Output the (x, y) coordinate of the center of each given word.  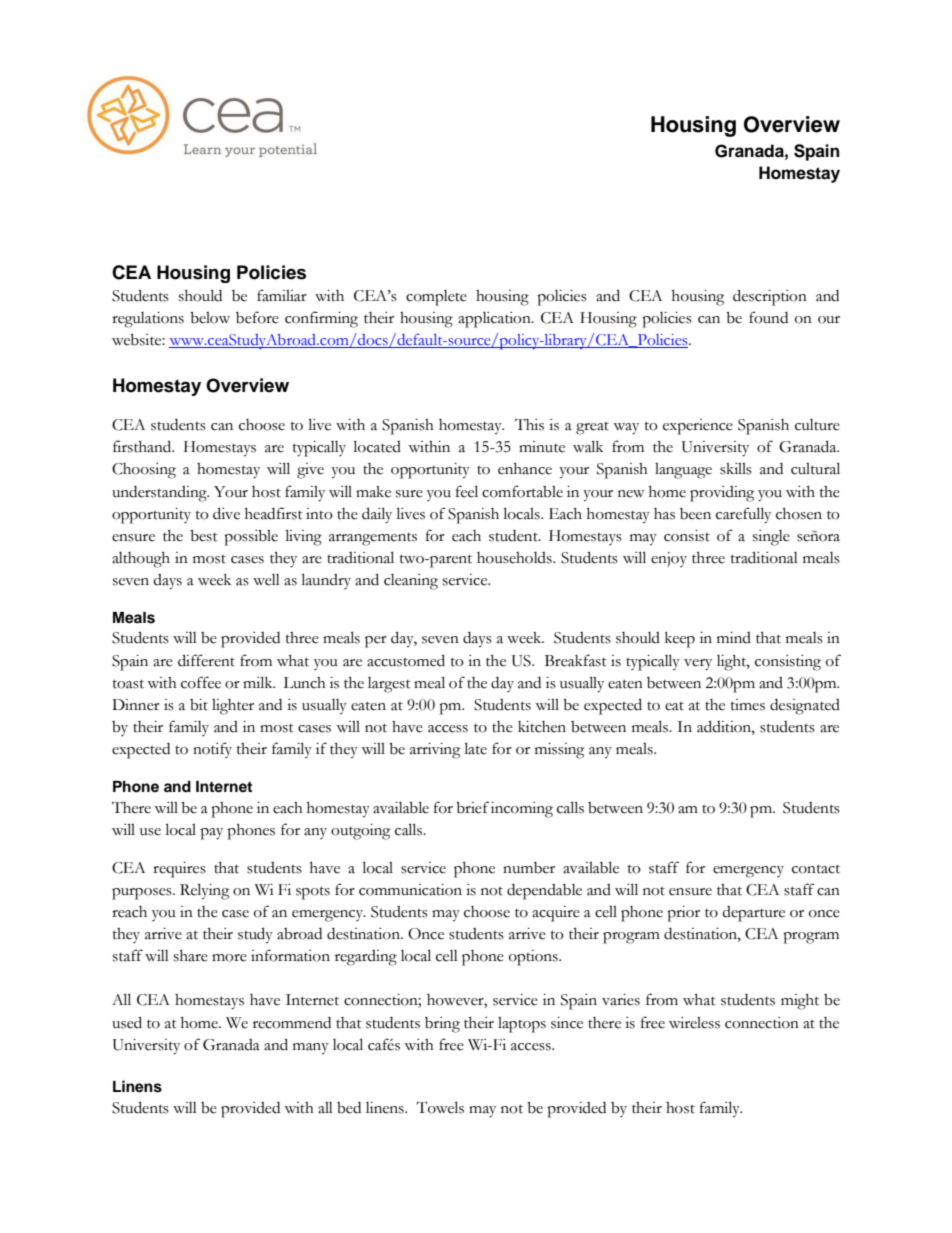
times (748, 705)
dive (226, 513)
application (495, 320)
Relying (204, 891)
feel (467, 491)
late (476, 748)
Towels (440, 1107)
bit (199, 705)
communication (410, 890)
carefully (743, 515)
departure (753, 914)
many (311, 1049)
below (210, 318)
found (768, 317)
